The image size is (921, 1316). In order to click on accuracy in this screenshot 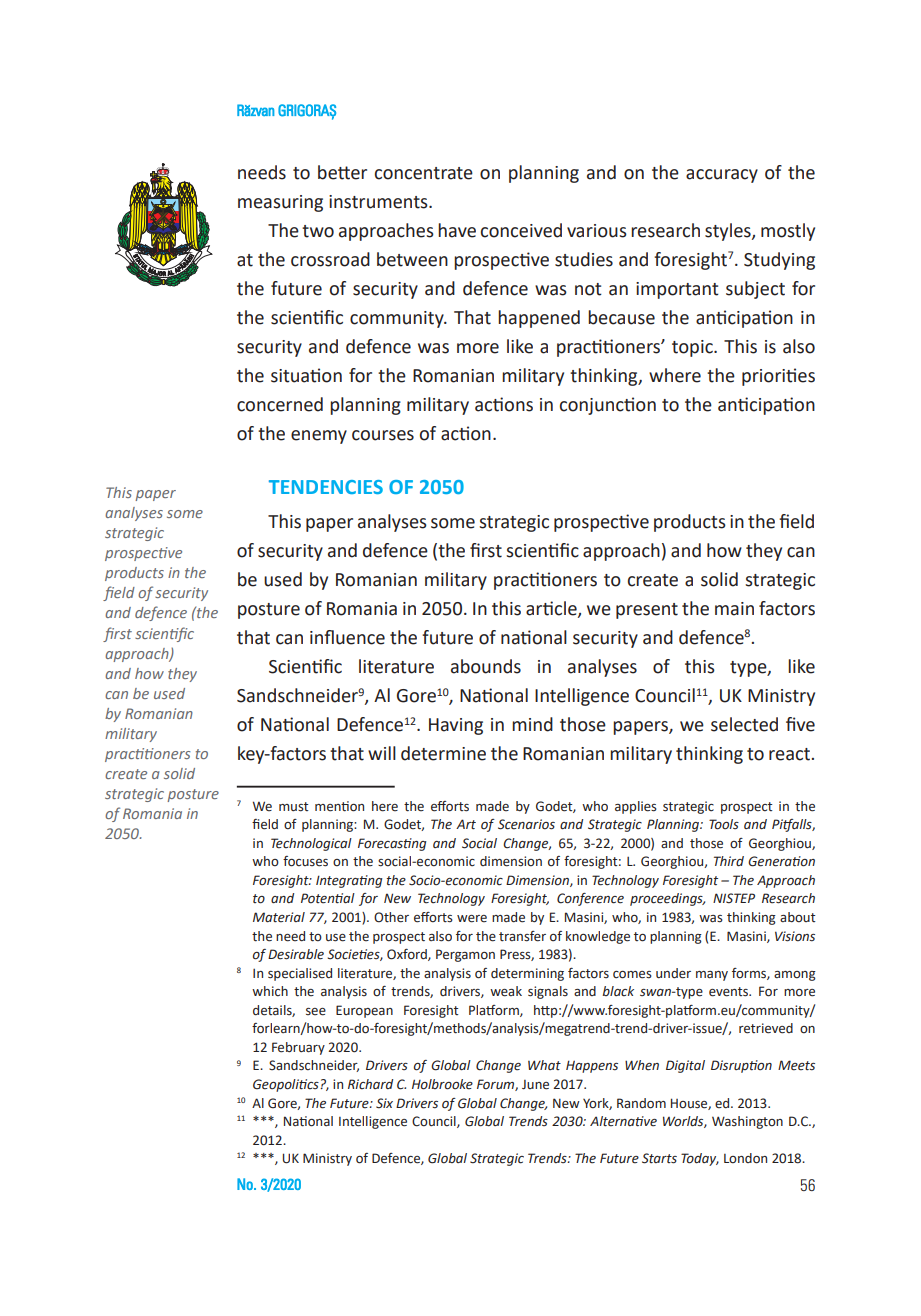, I will do `click(722, 176)`.
